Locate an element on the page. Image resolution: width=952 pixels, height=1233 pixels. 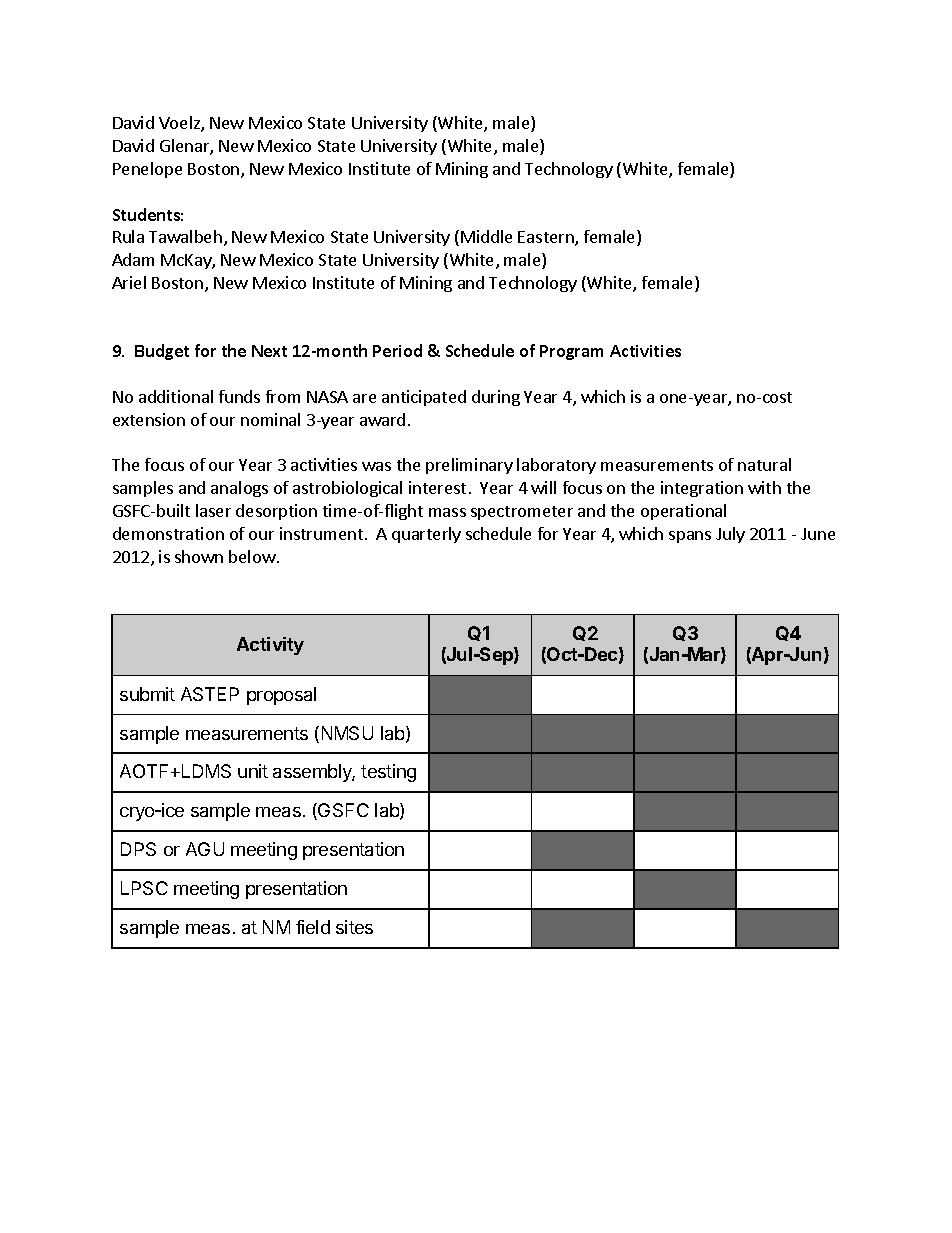
quarterly is located at coordinates (426, 535).
